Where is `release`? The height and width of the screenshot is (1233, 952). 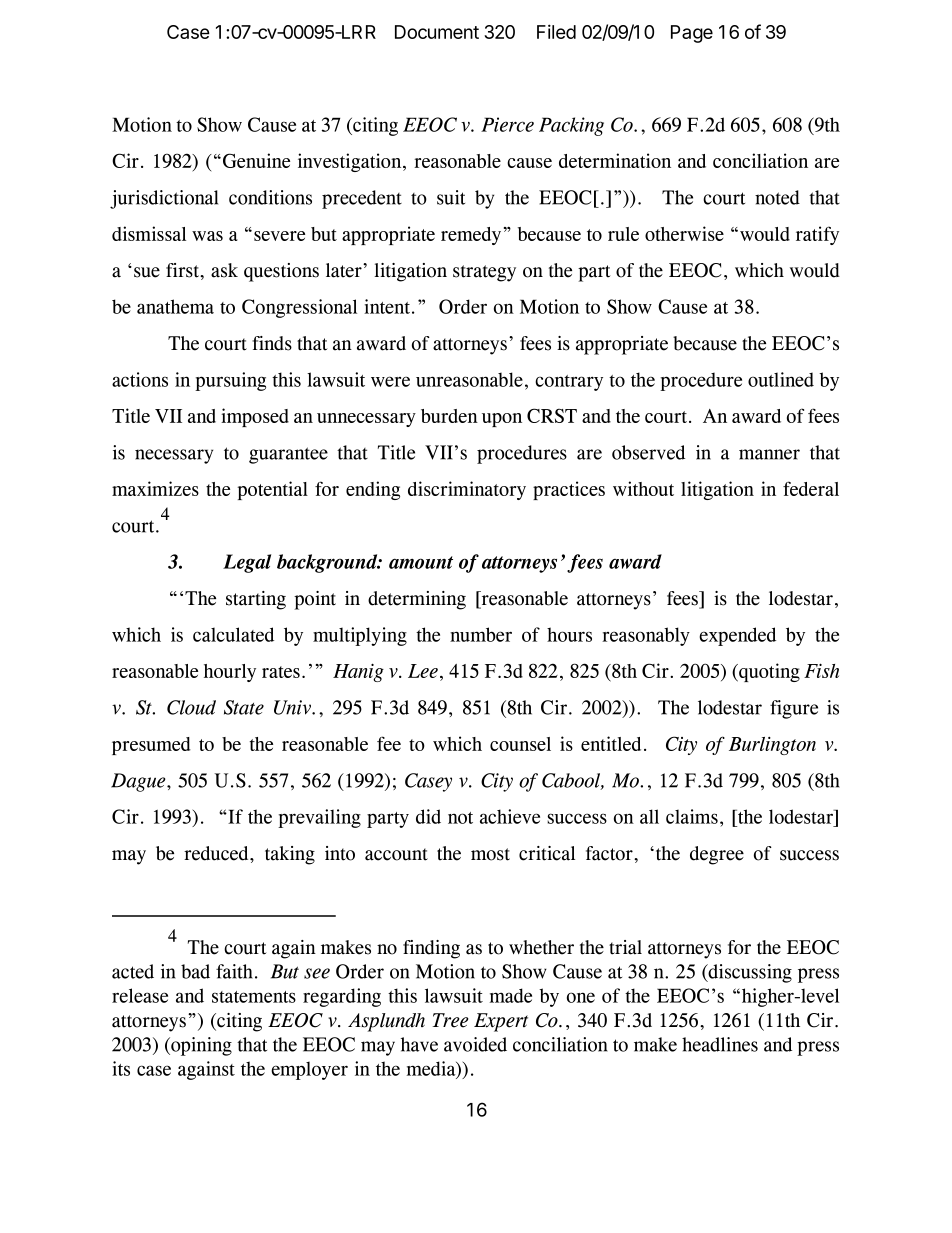 release is located at coordinates (140, 995).
